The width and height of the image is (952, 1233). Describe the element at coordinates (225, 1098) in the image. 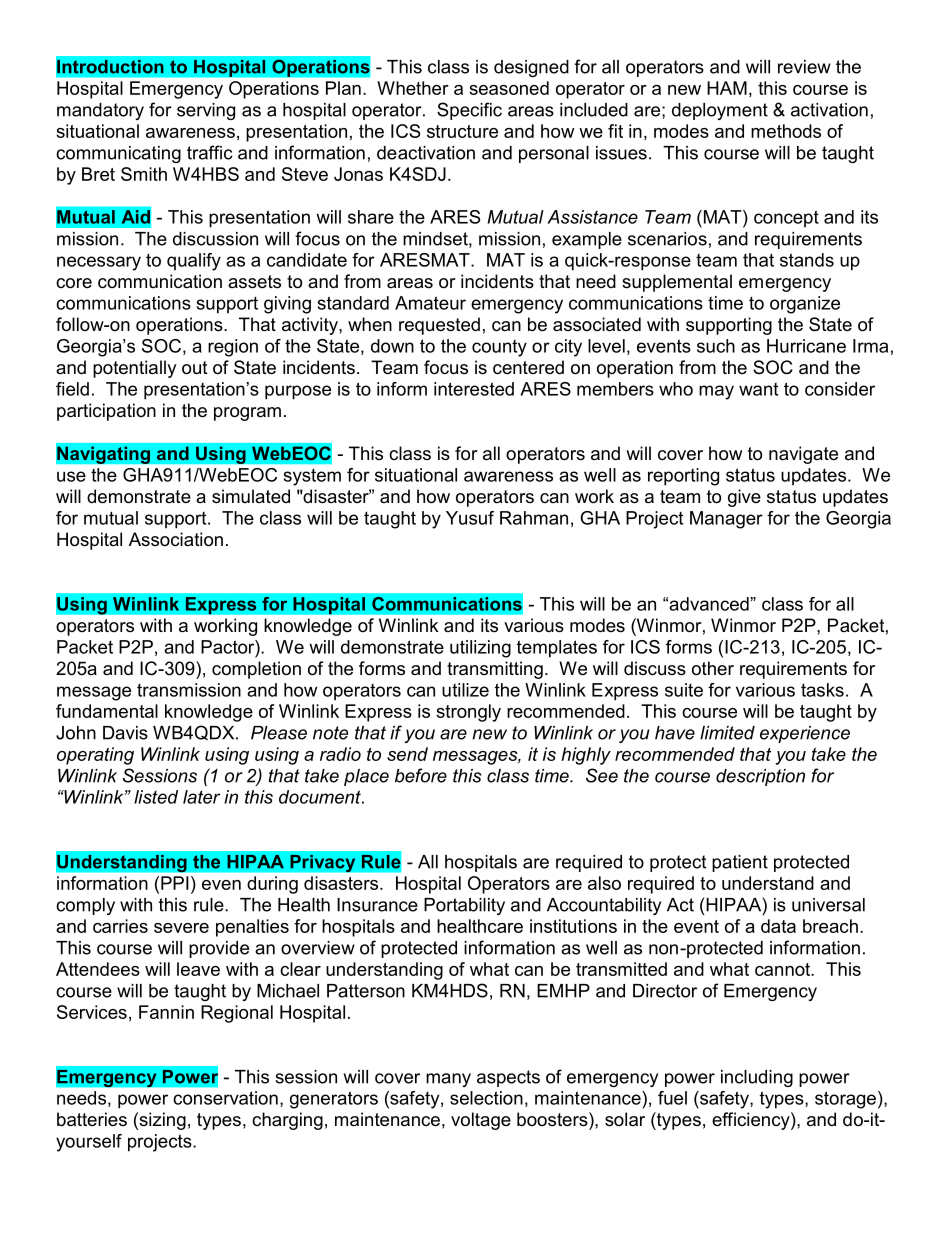

I see `conservation` at that location.
